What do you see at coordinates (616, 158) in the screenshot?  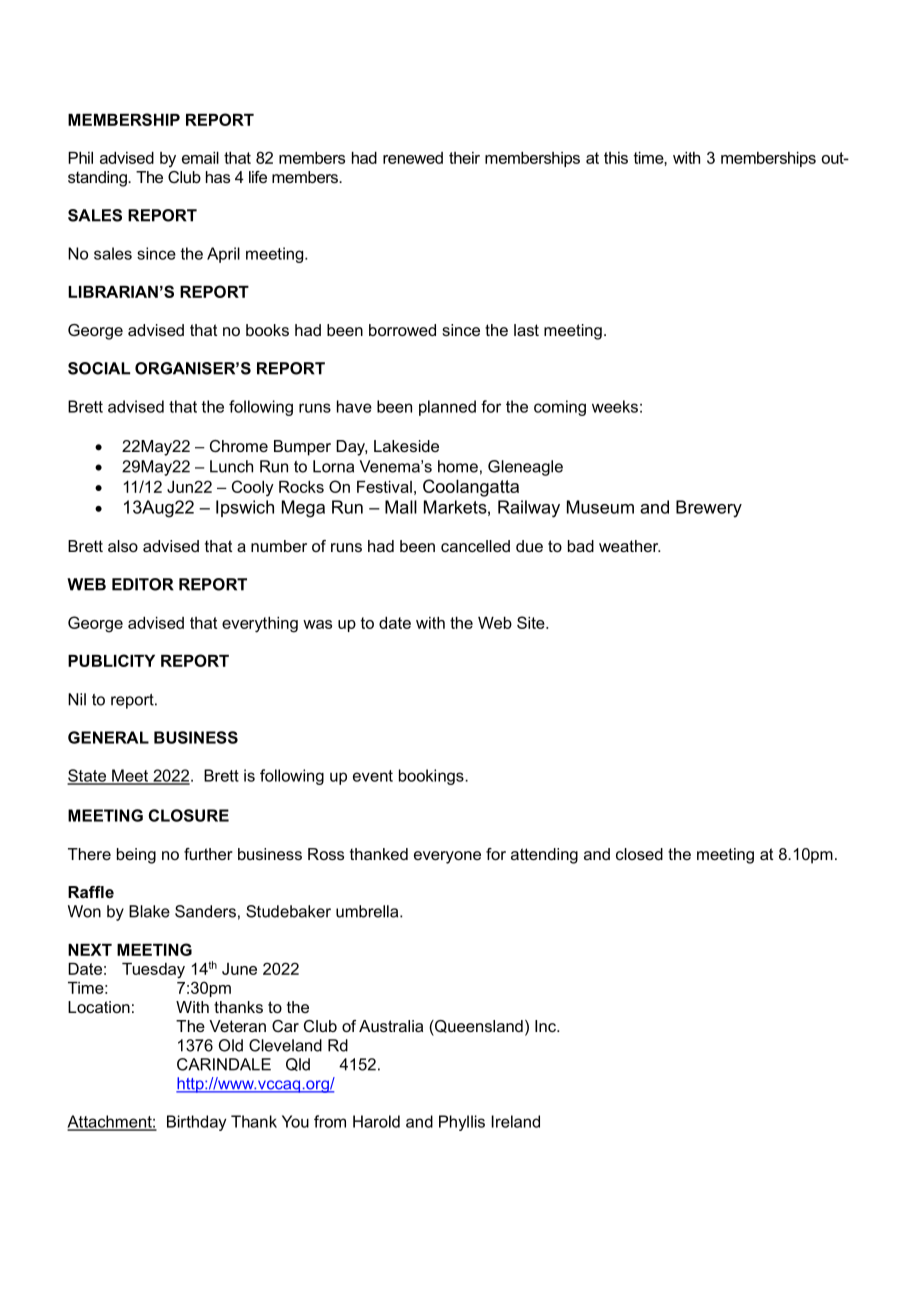 I see `this` at bounding box center [616, 158].
